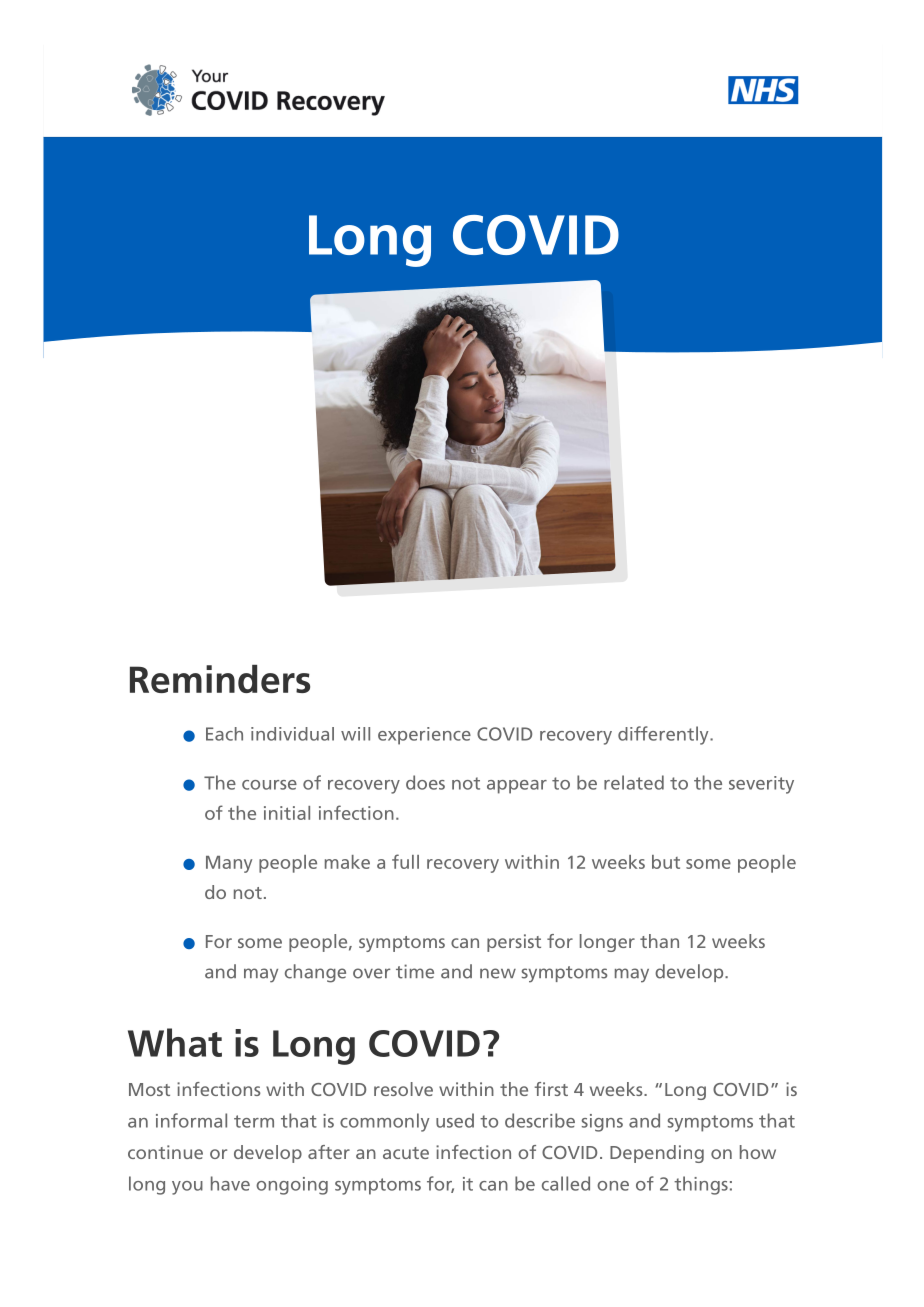 The width and height of the screenshot is (924, 1307). I want to click on differently, so click(664, 735).
